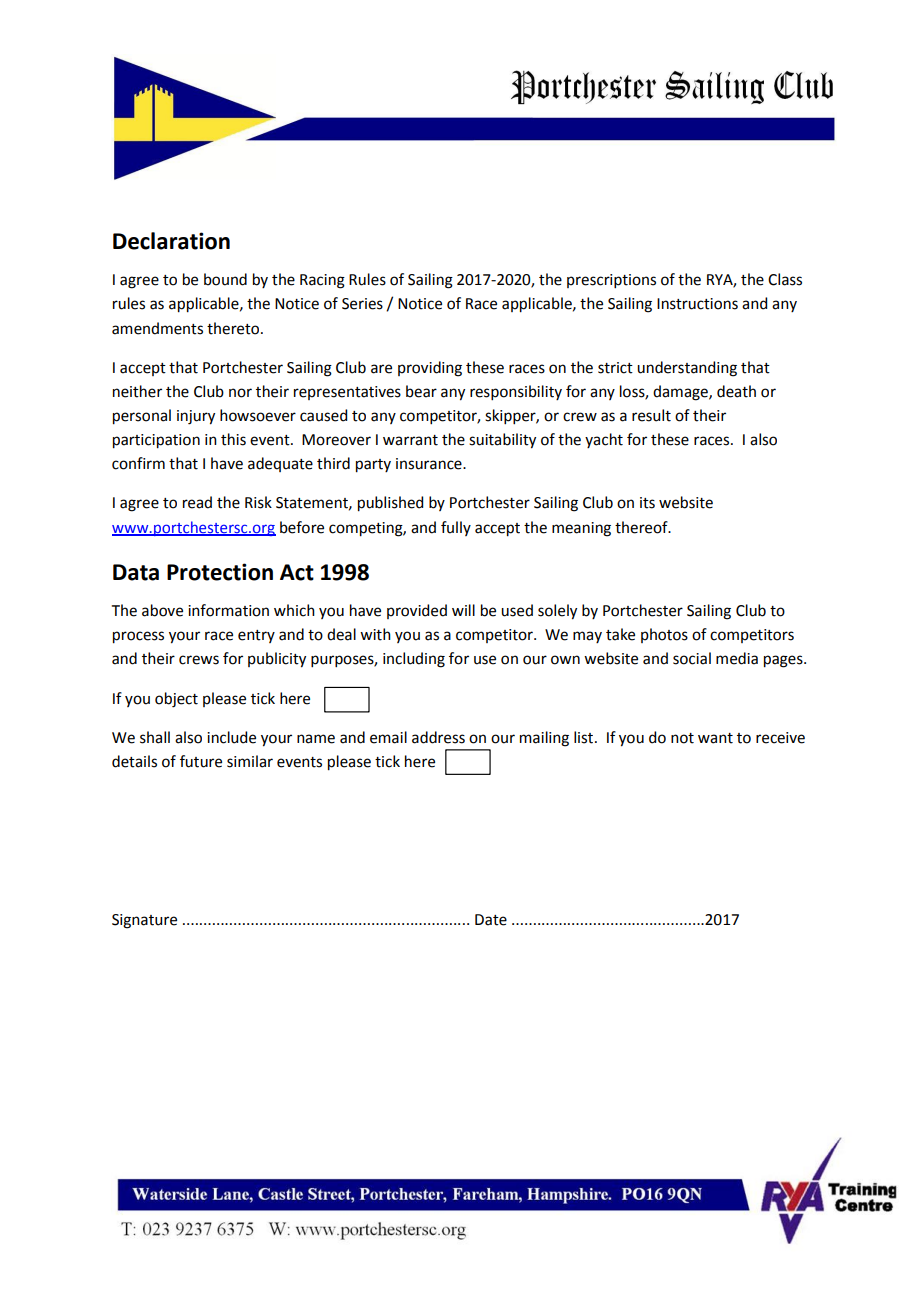  Describe the element at coordinates (651, 415) in the screenshot. I see `result` at that location.
